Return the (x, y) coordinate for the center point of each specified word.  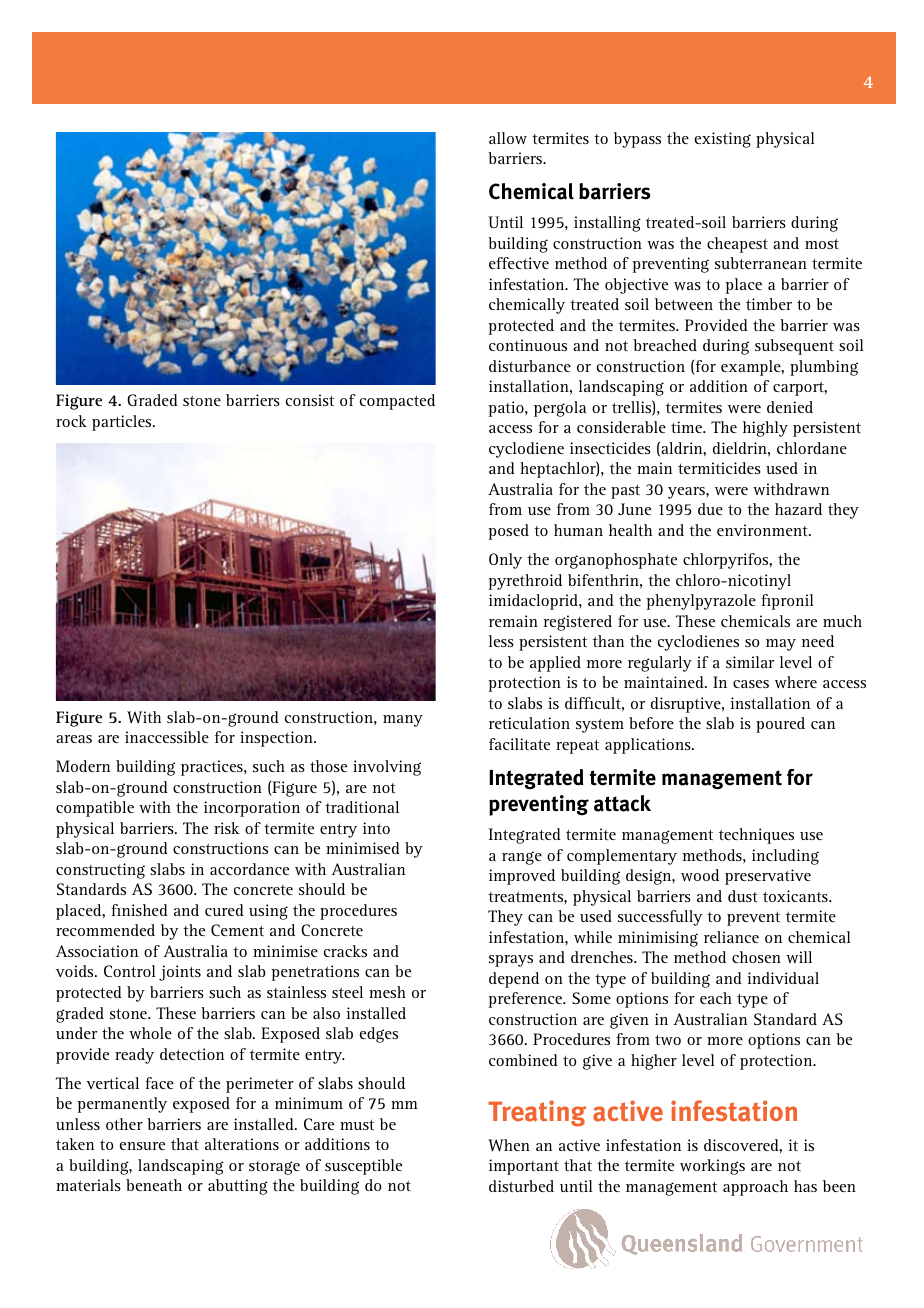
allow (508, 138)
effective (519, 263)
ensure (142, 1146)
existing (723, 140)
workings (712, 1167)
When (509, 1145)
